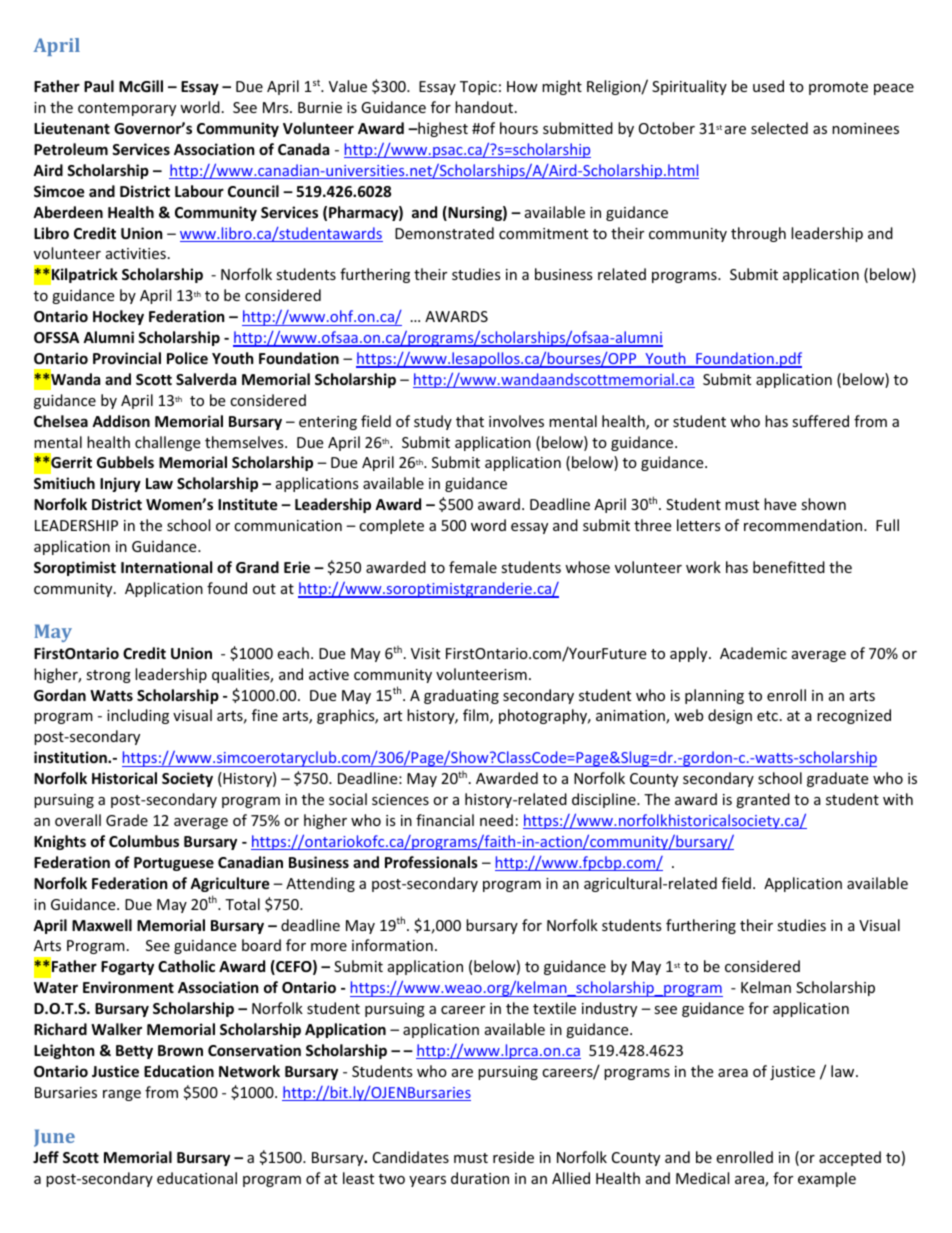 Image resolution: width=952 pixels, height=1233 pixels. Describe the element at coordinates (108, 676) in the screenshot. I see `strong` at that location.
